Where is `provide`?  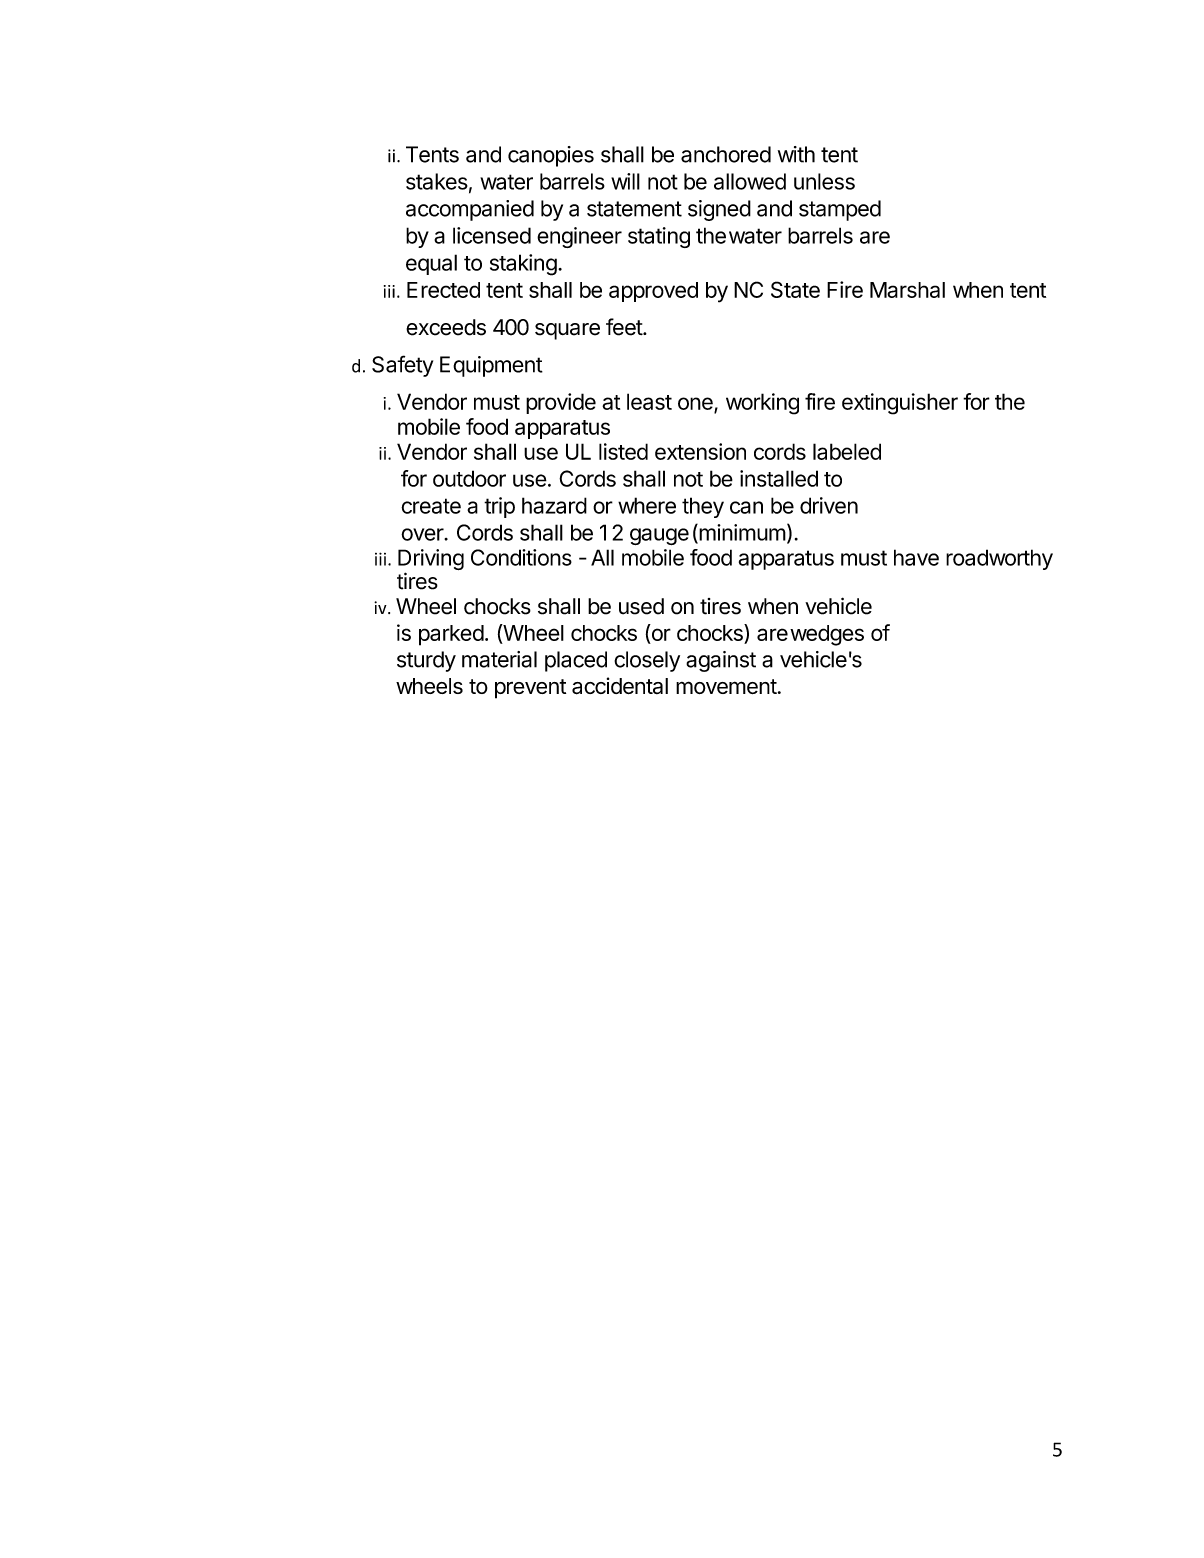 provide is located at coordinates (561, 403).
